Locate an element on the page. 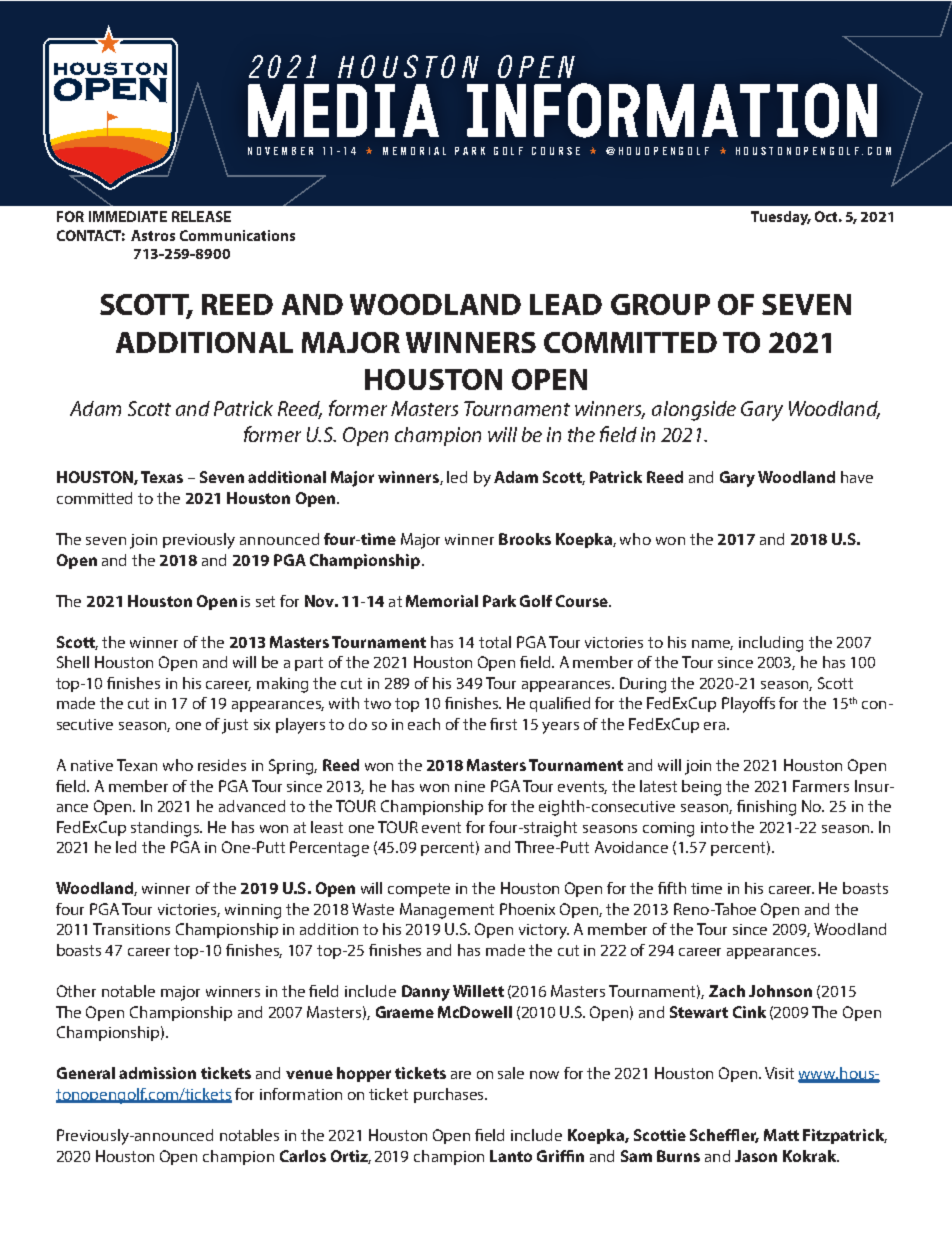  Management is located at coordinates (447, 911).
